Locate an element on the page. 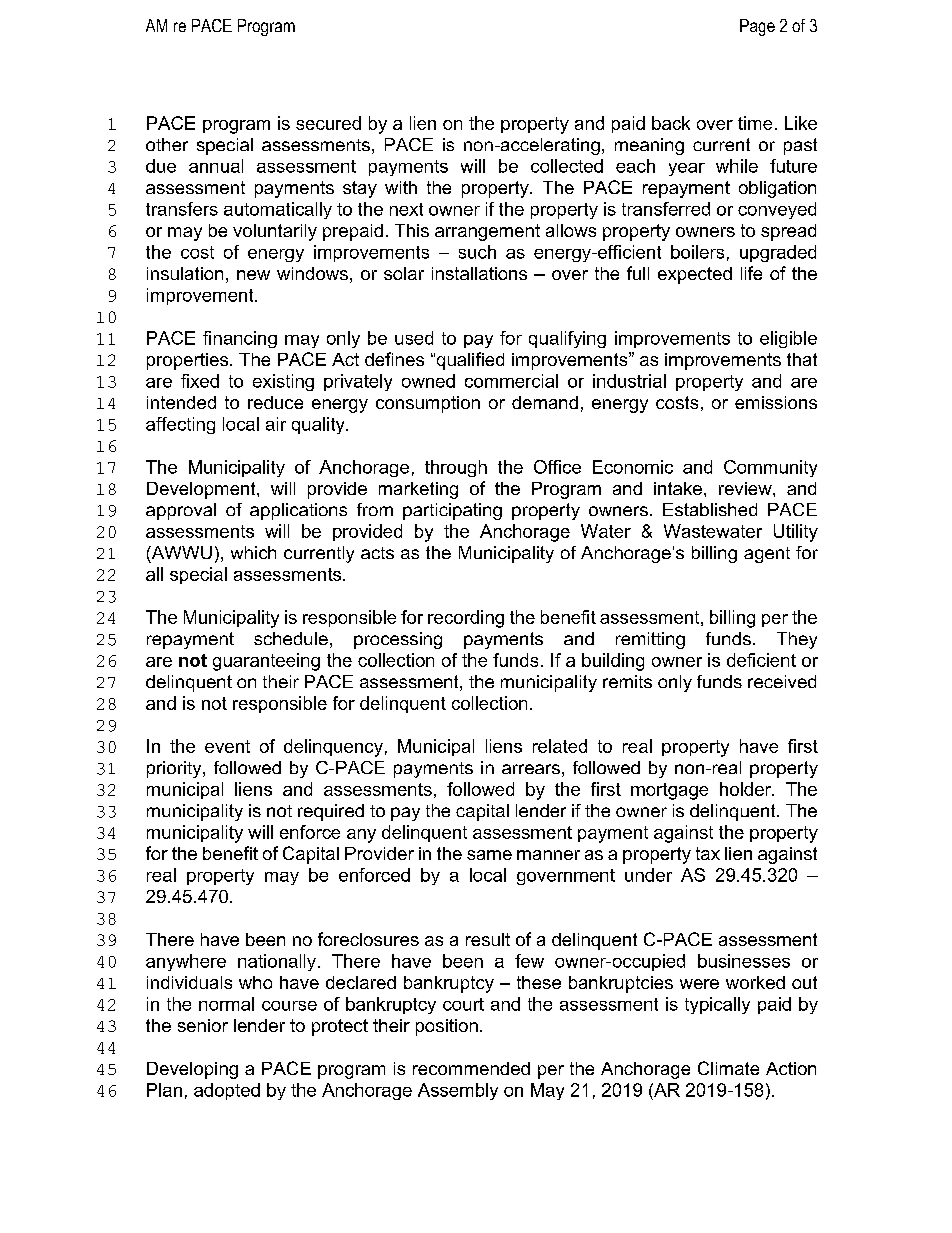  recommended is located at coordinates (471, 1068).
